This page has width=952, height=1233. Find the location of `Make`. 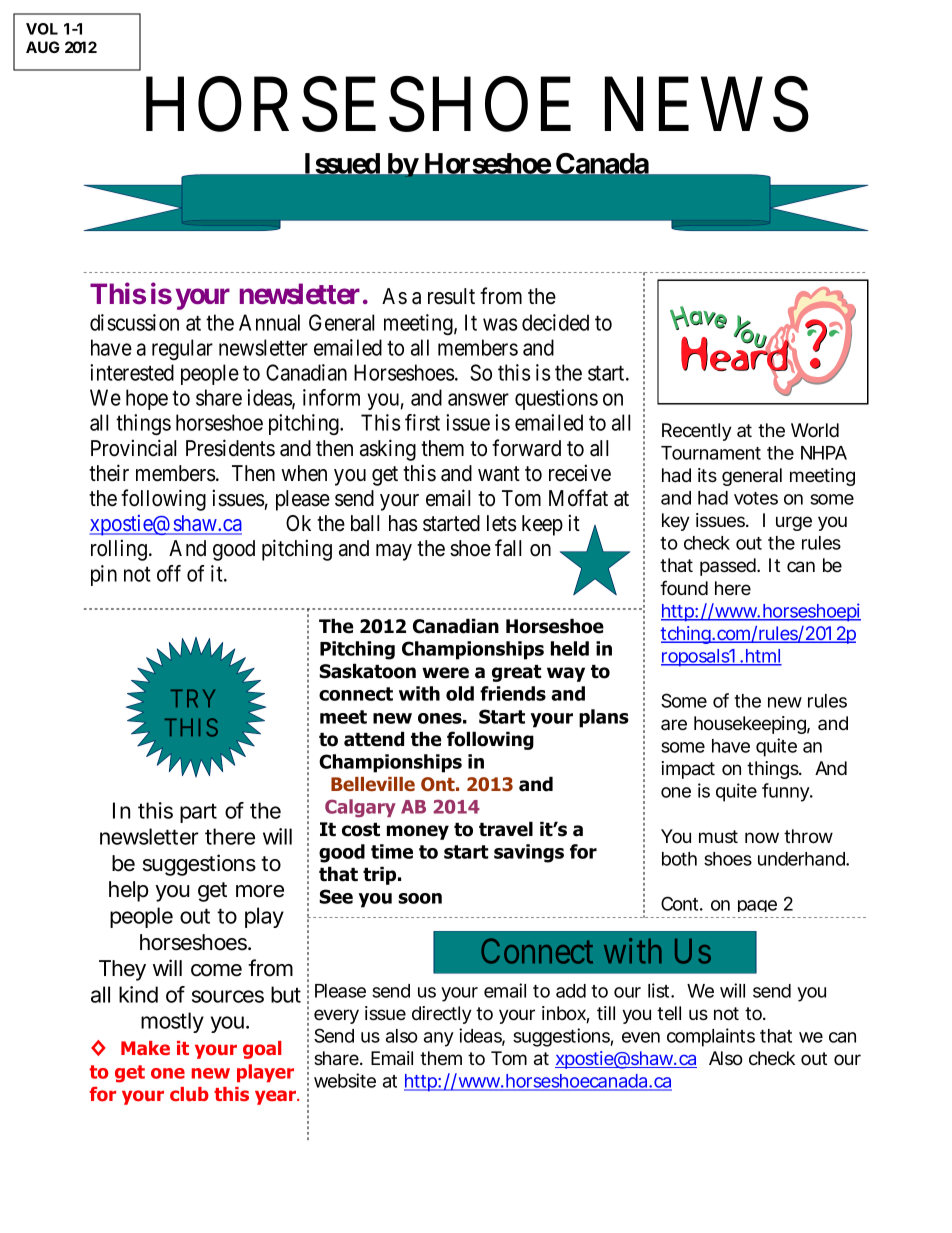

Make is located at coordinates (145, 1048).
